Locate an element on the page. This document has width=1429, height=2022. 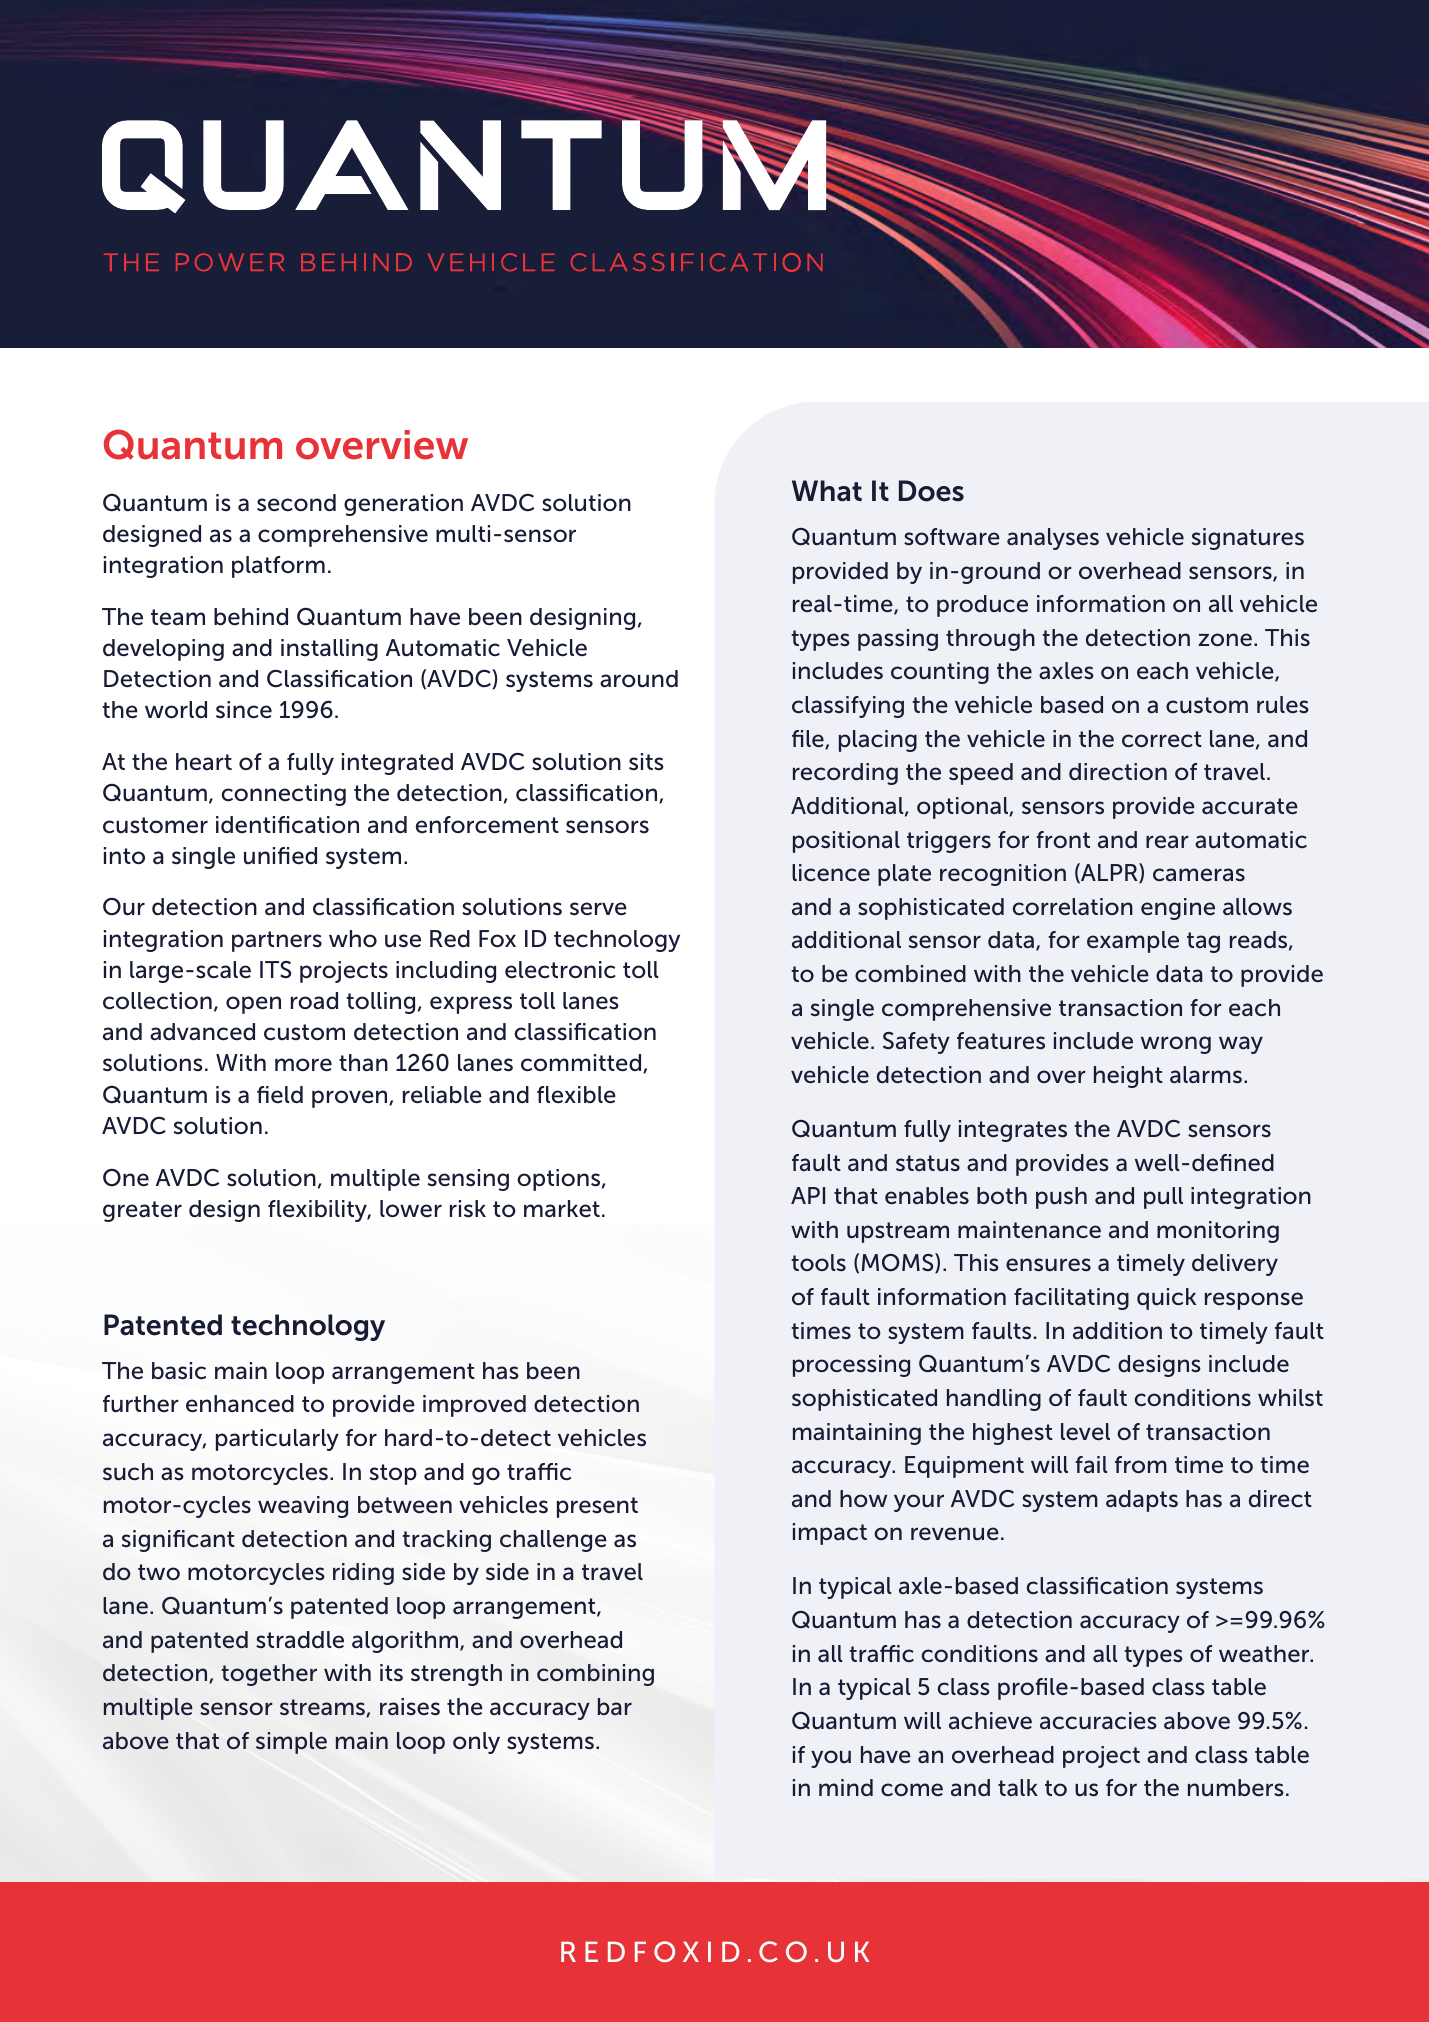
bar is located at coordinates (615, 1706).
